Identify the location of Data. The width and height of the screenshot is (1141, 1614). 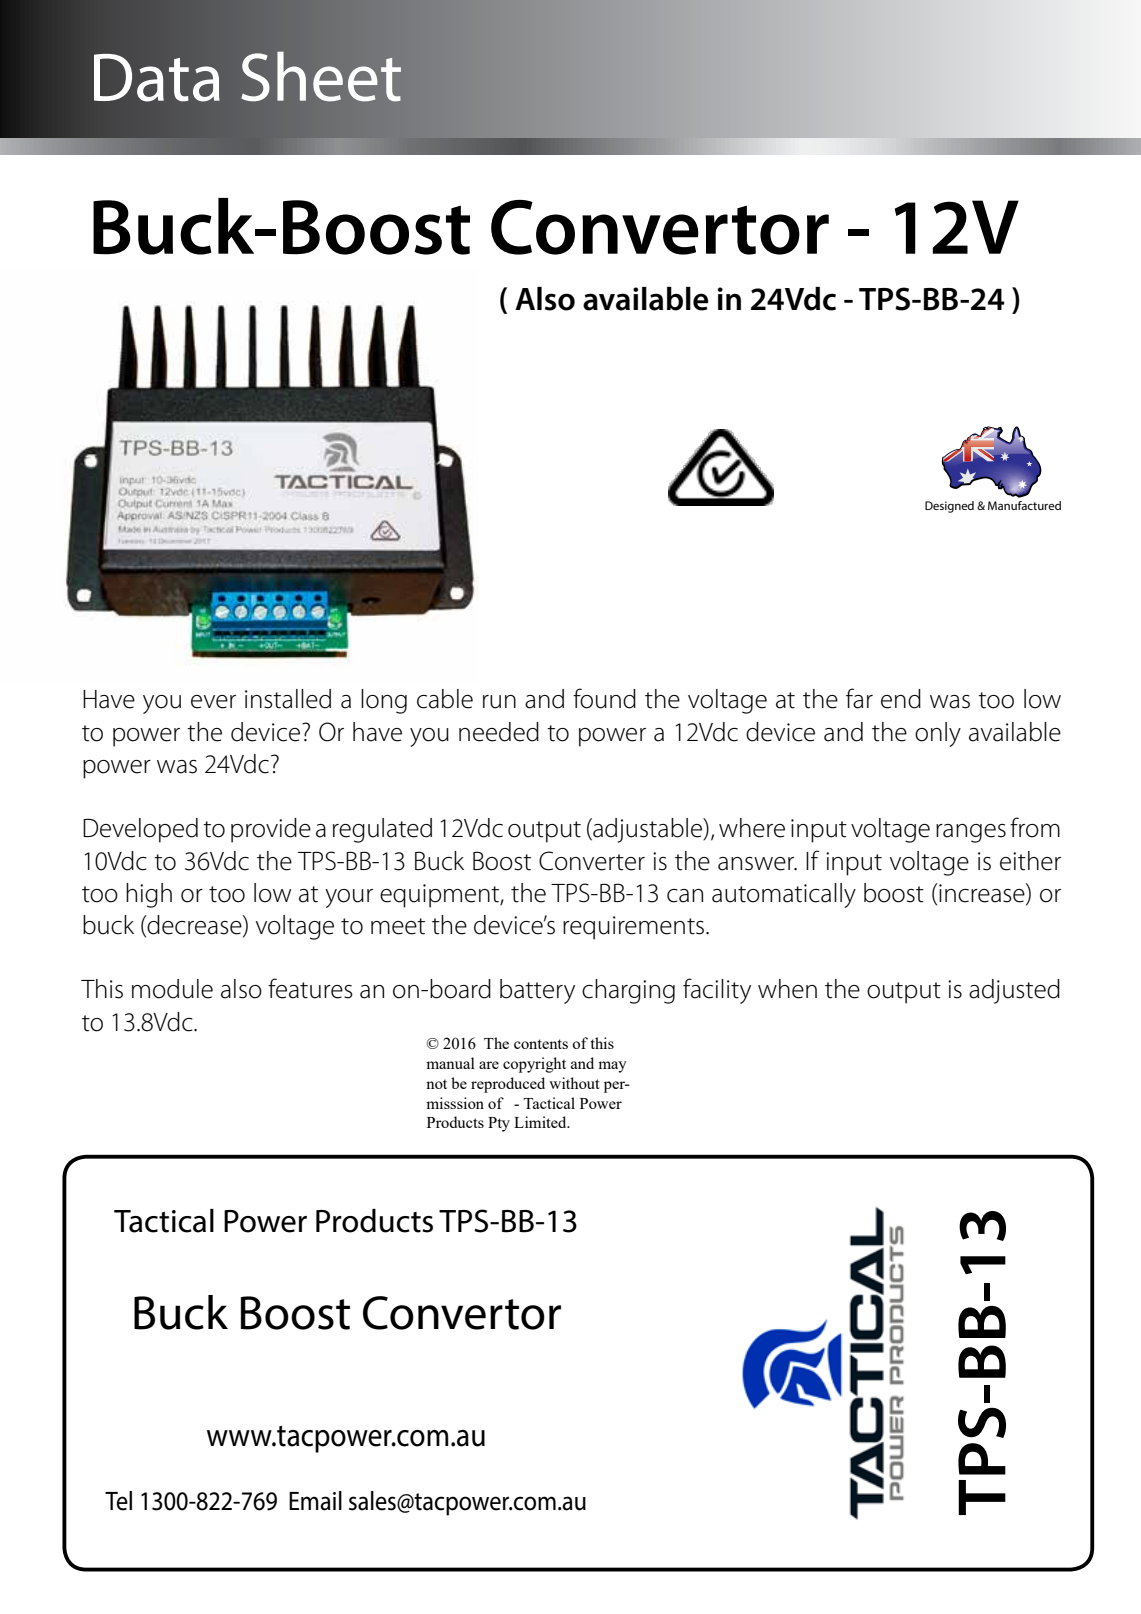
(157, 78).
